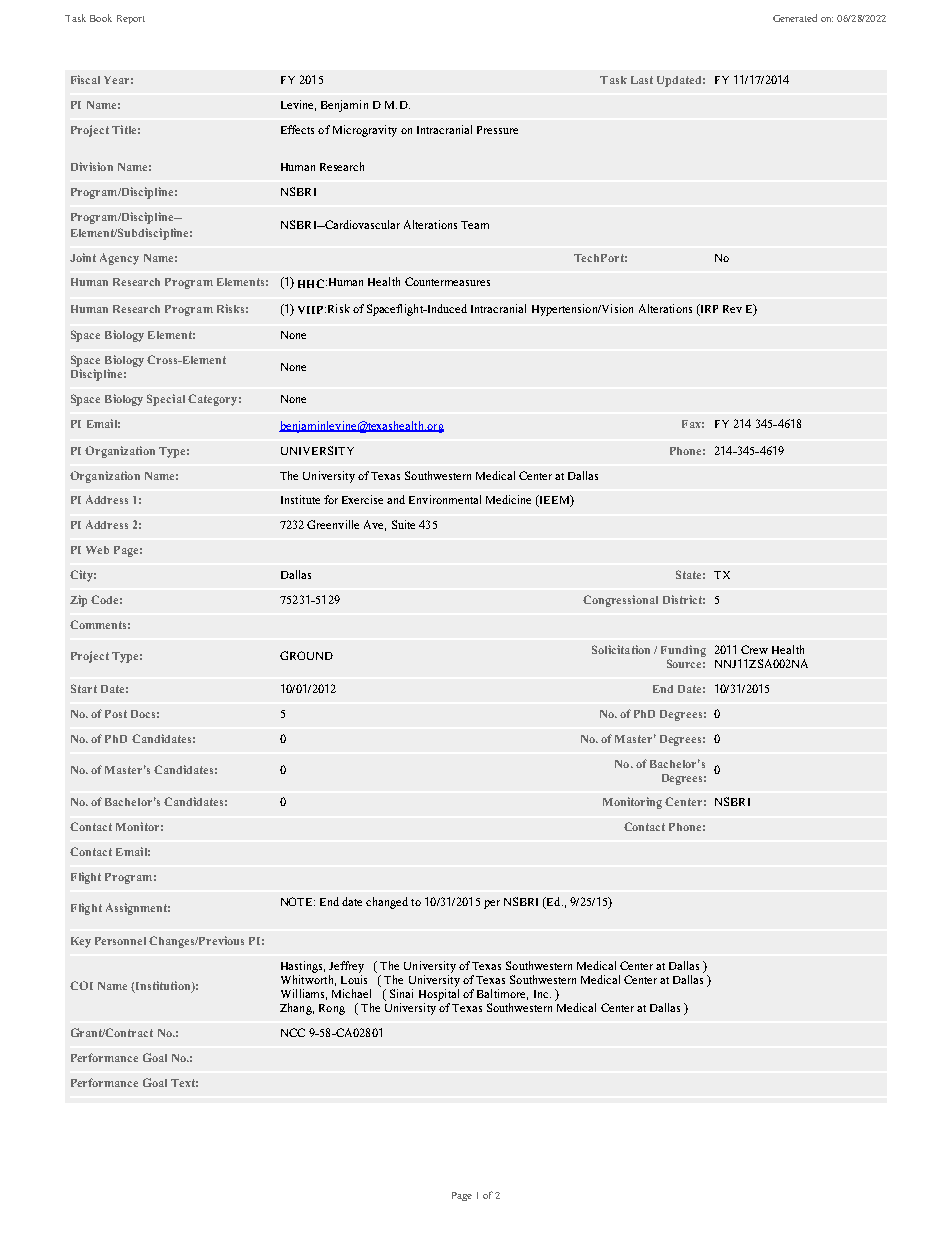 Image resolution: width=952 pixels, height=1233 pixels. I want to click on GROUND, so click(306, 655).
